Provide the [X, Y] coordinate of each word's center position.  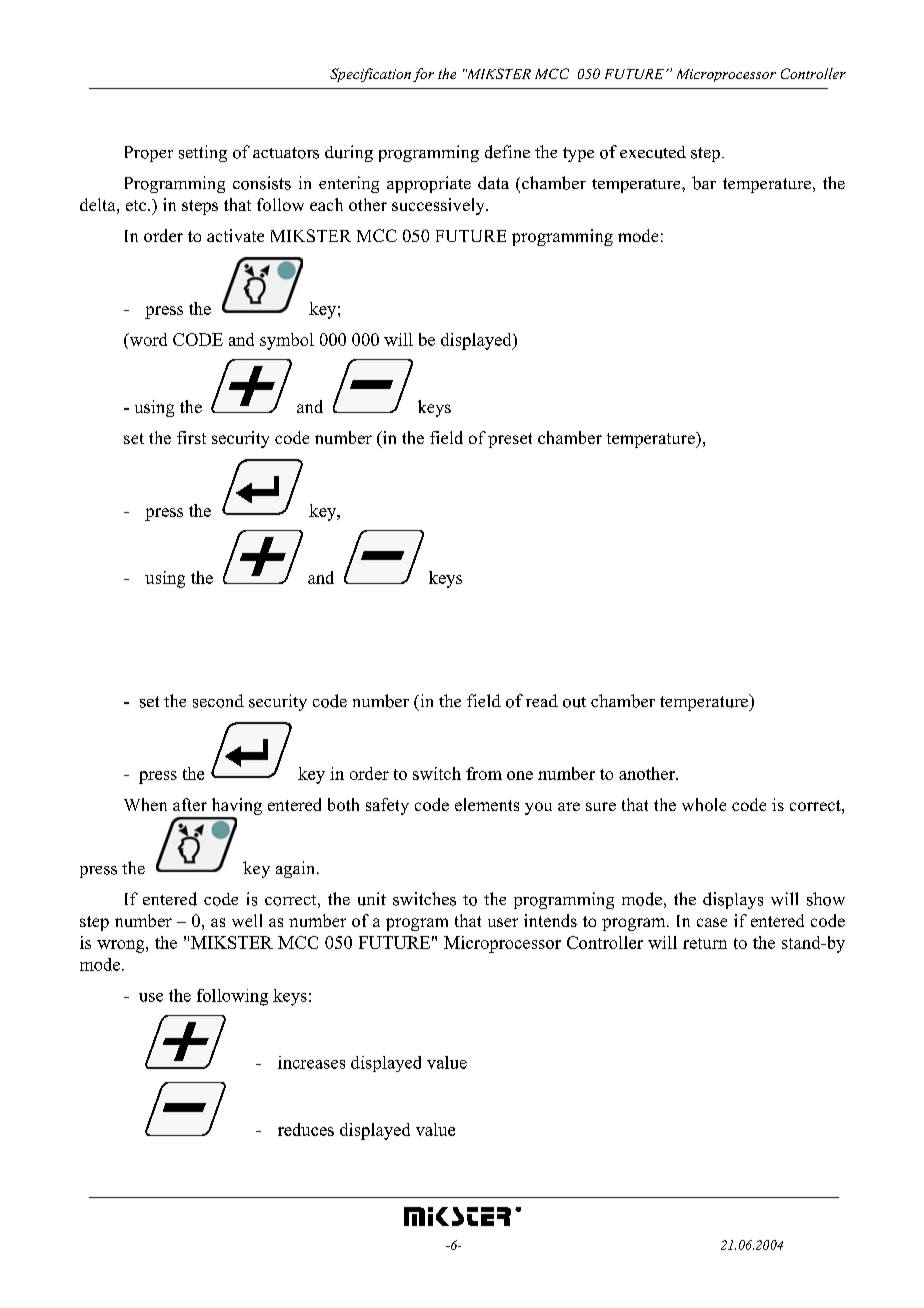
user [503, 922]
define [507, 152]
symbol [287, 341]
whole [704, 804]
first [191, 437]
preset [510, 440]
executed [653, 152]
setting [203, 153]
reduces [306, 1129]
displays [733, 900]
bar [704, 183]
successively [439, 206]
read [542, 700]
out [574, 702]
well [247, 920]
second [218, 701]
